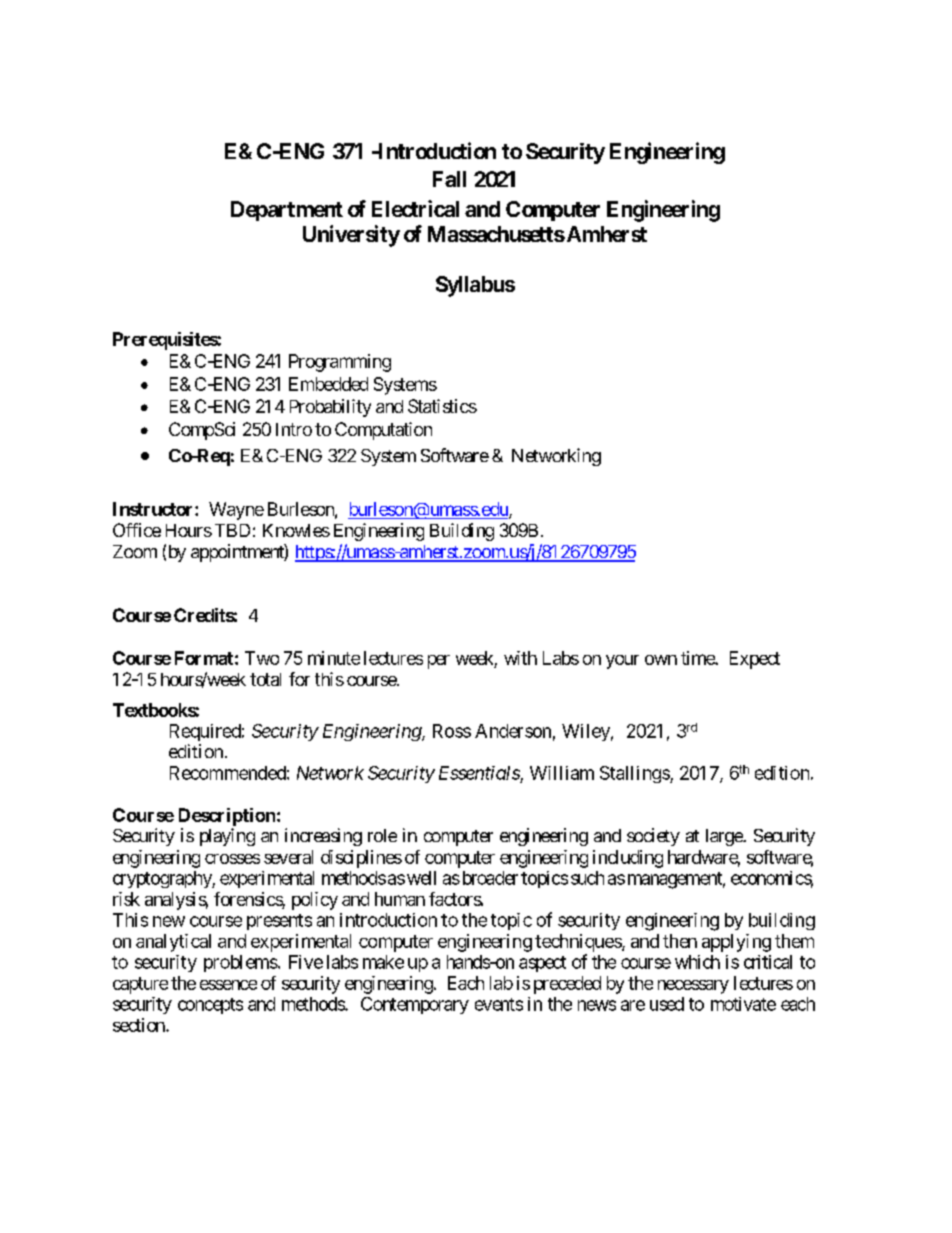  Describe the element at coordinates (210, 1006) in the screenshot. I see `concepts` at that location.
